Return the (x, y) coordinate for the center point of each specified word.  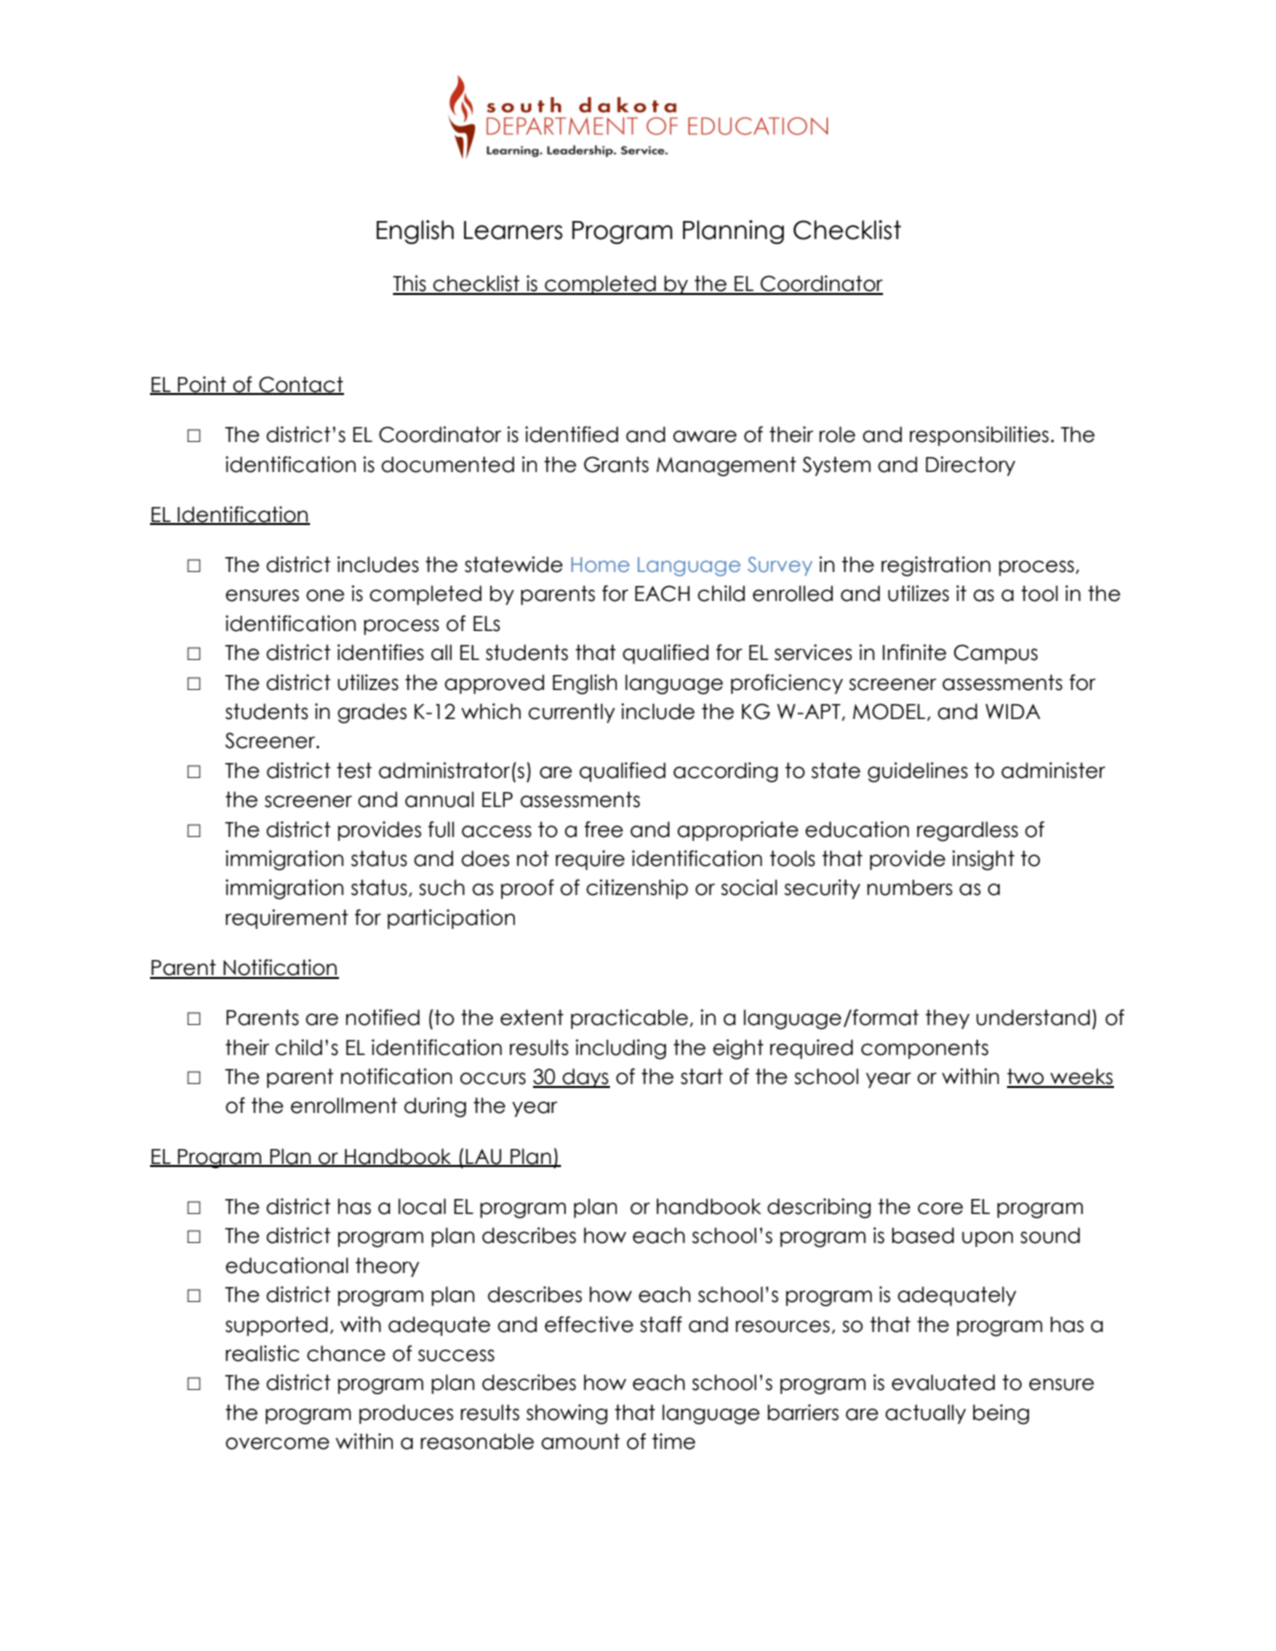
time (673, 1441)
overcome (277, 1443)
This (410, 284)
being (1001, 1414)
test (354, 770)
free (603, 829)
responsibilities (979, 436)
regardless (967, 831)
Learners (513, 230)
